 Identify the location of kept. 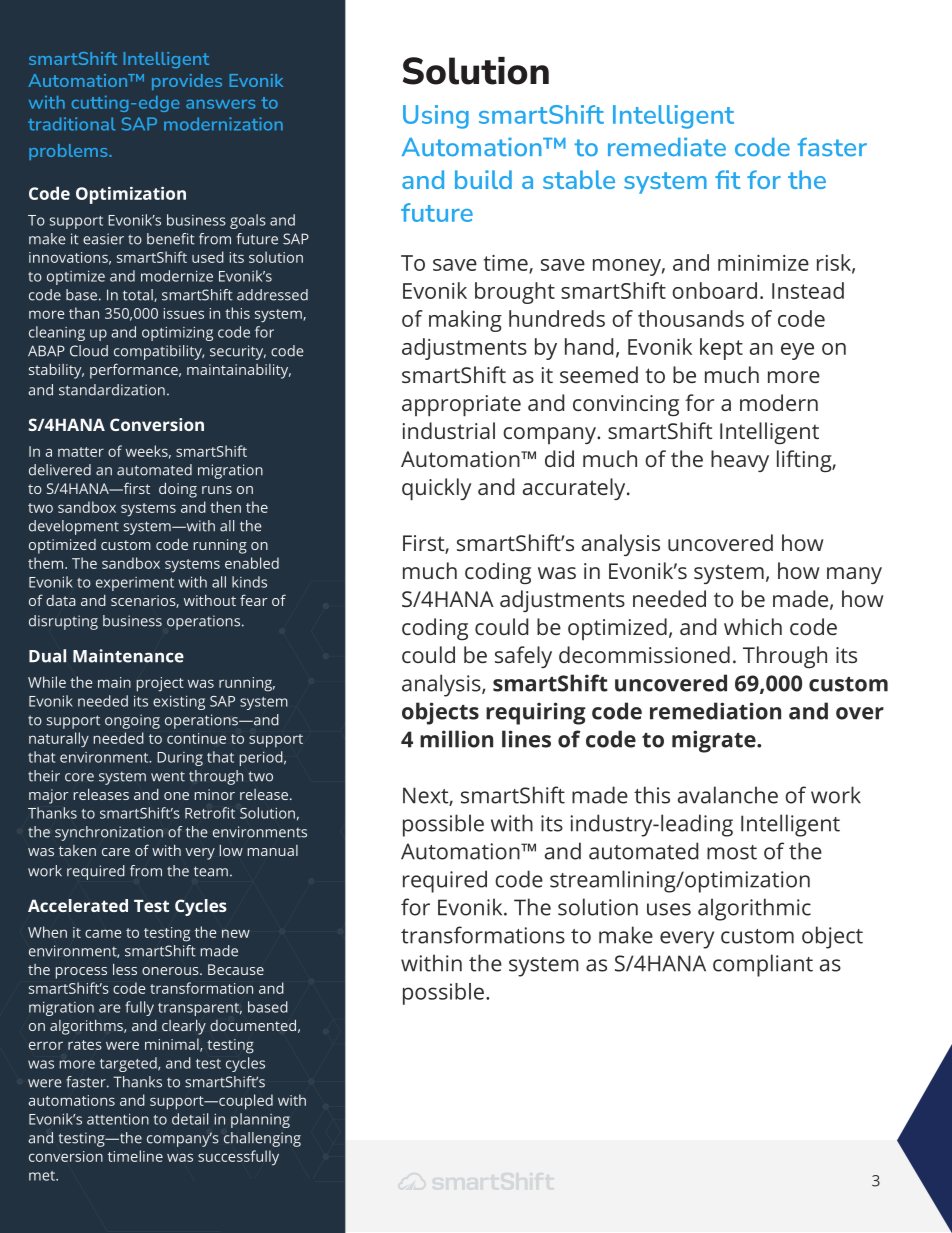
(721, 349).
